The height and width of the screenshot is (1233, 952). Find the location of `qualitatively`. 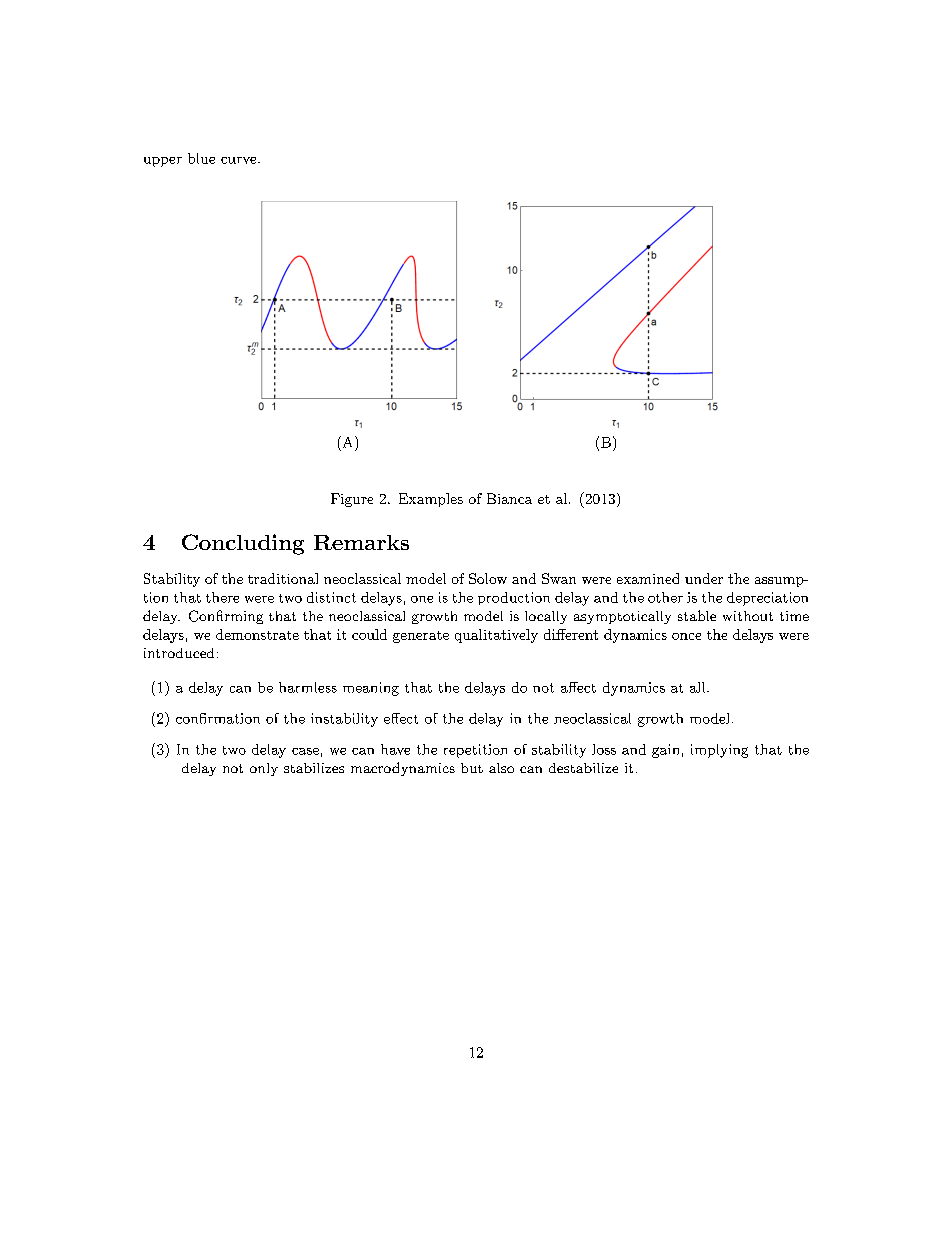

qualitatively is located at coordinates (496, 636).
